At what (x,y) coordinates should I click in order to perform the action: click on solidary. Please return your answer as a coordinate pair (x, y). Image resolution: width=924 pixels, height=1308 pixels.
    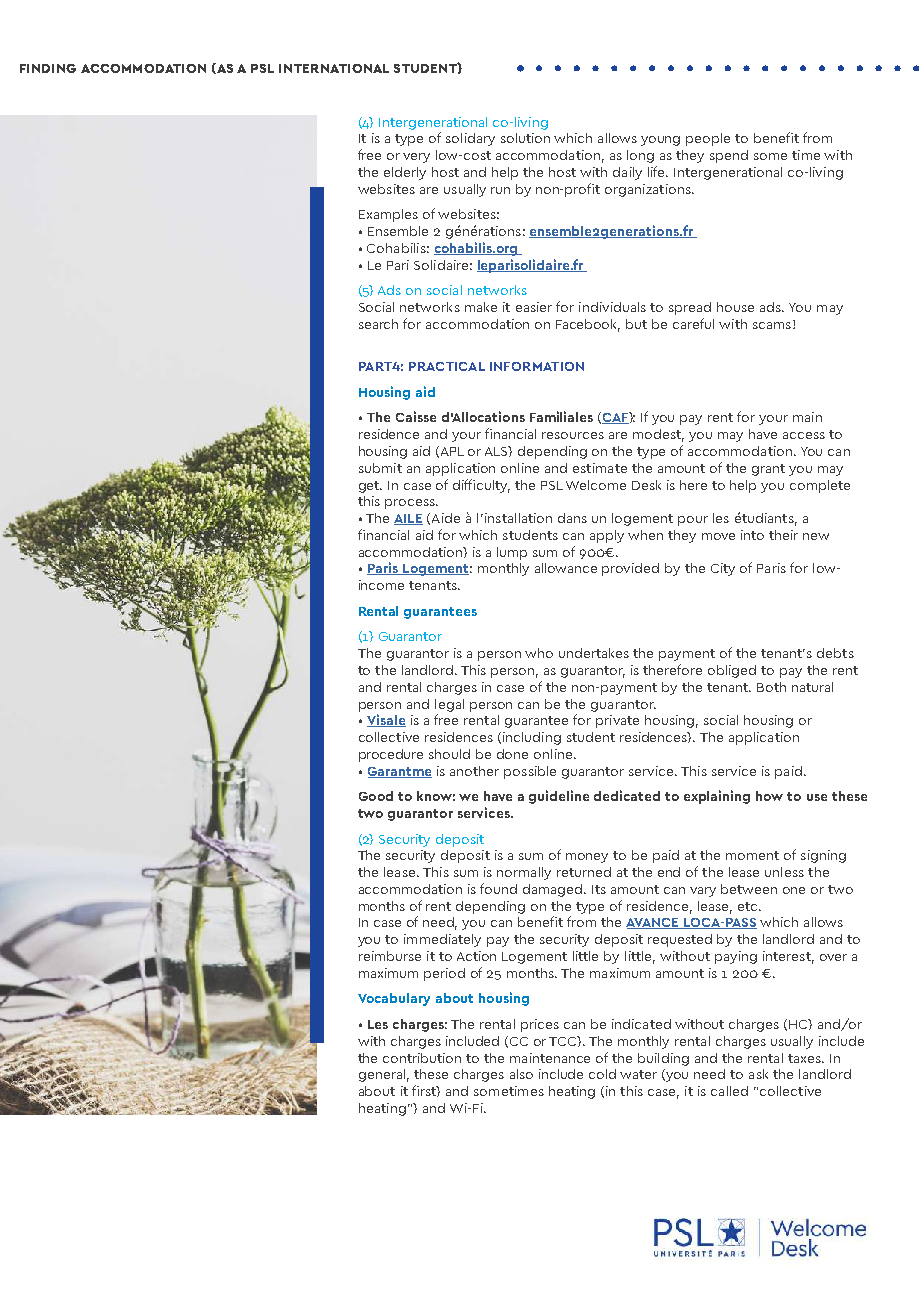
    Looking at the image, I should click on (470, 139).
